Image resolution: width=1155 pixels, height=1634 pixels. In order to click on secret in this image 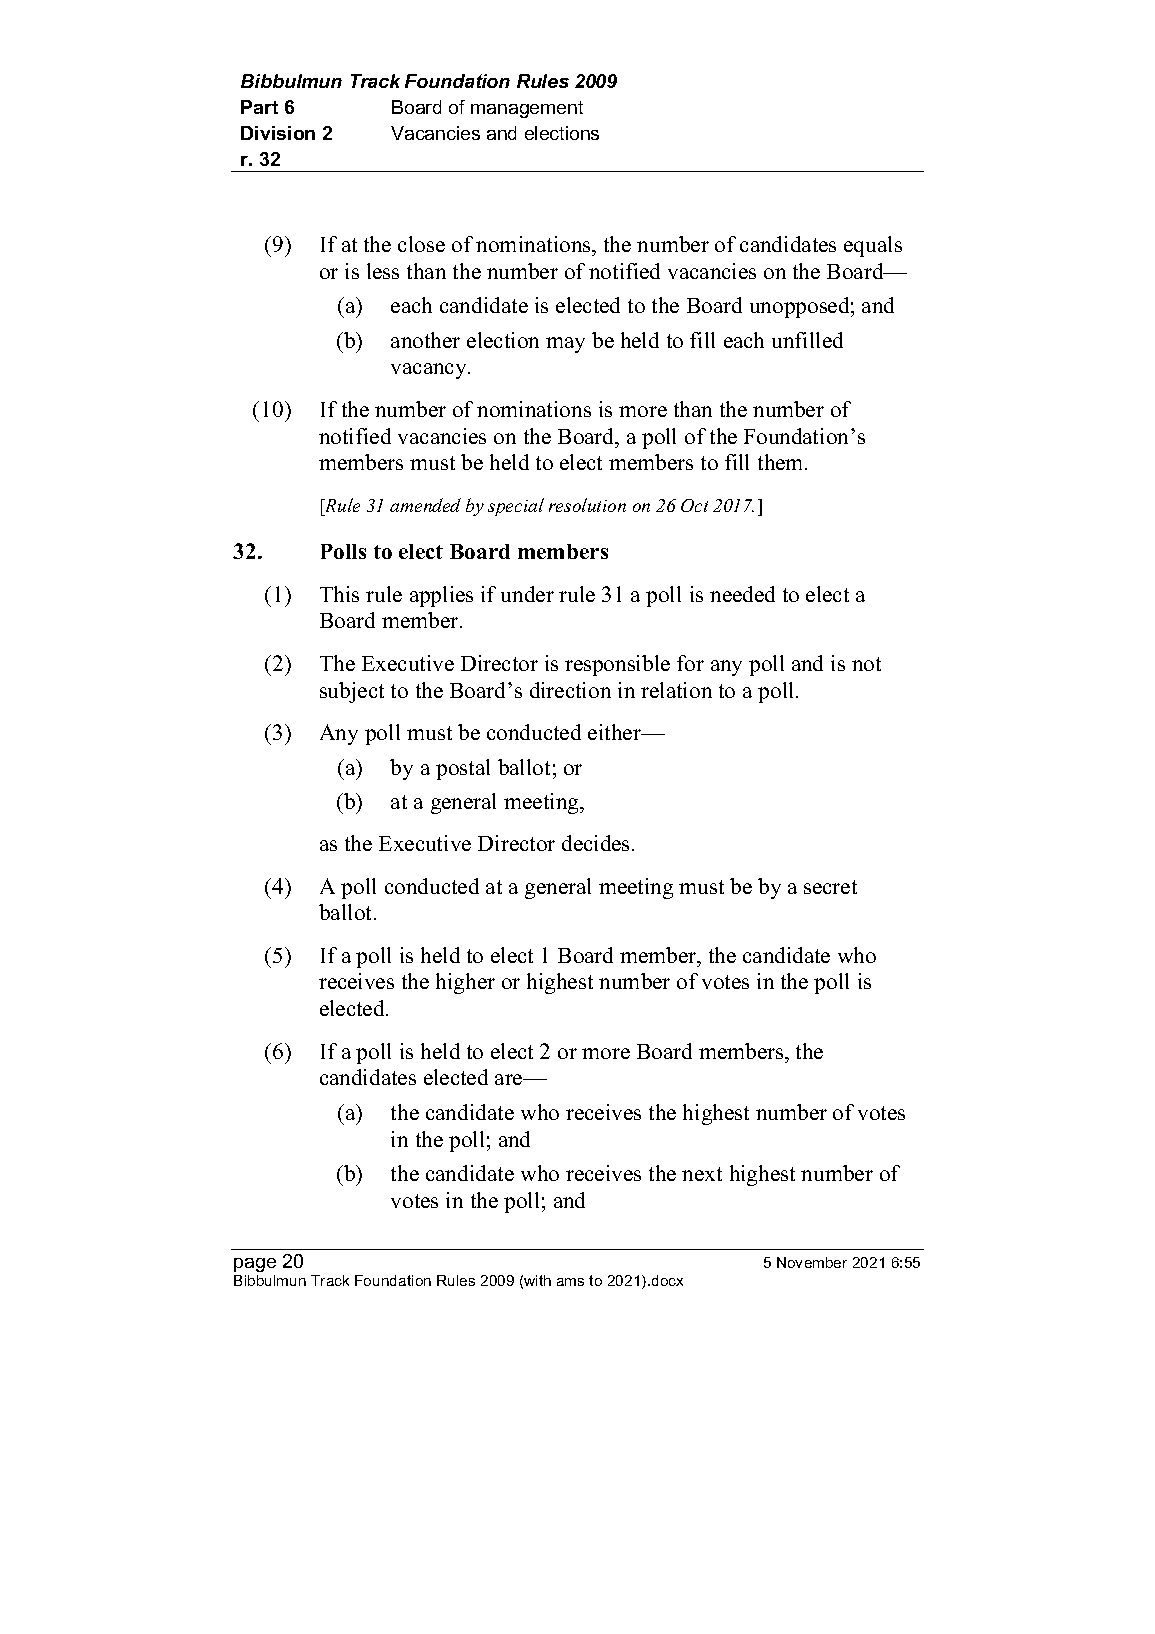, I will do `click(830, 887)`.
